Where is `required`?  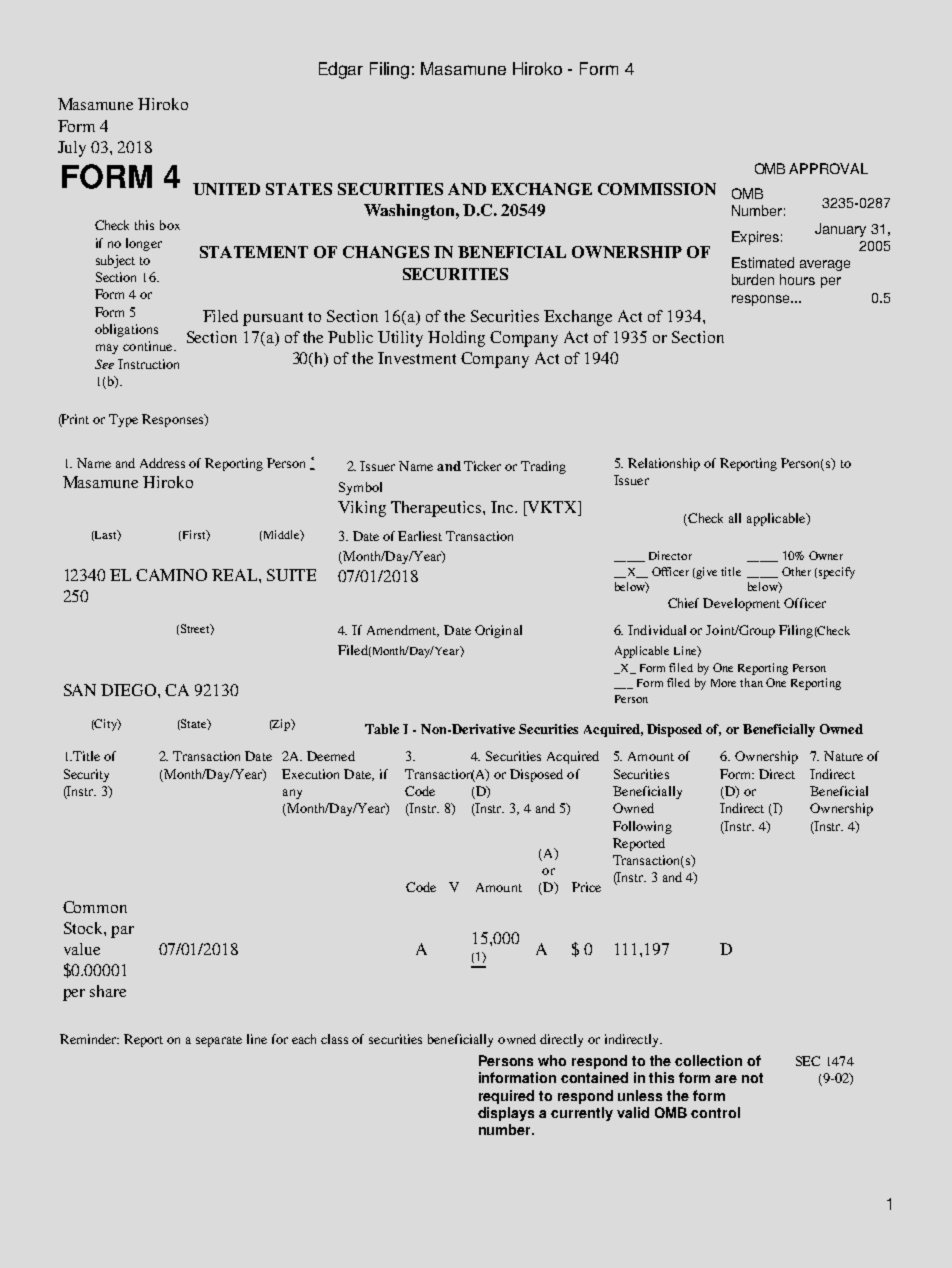
required is located at coordinates (506, 1097).
